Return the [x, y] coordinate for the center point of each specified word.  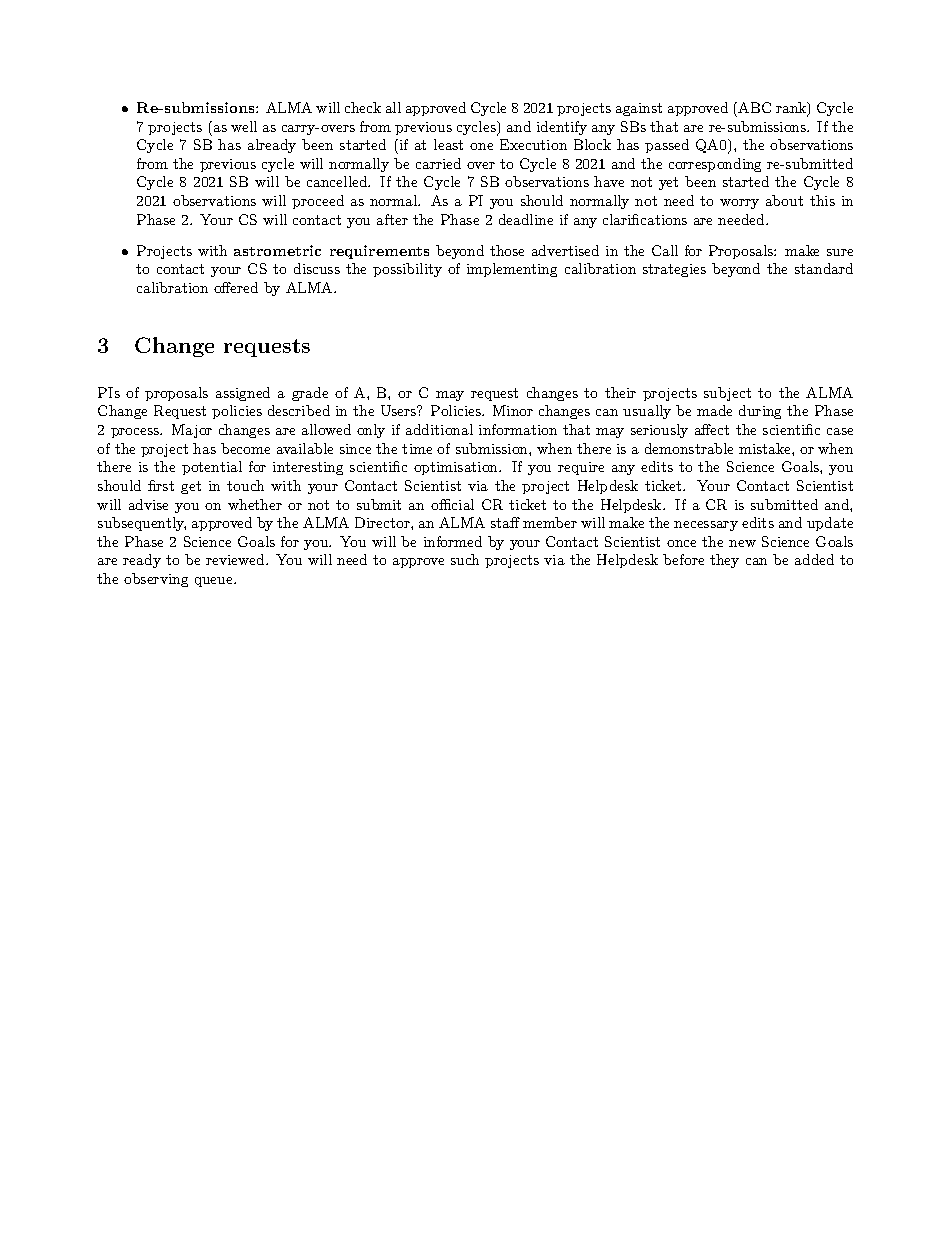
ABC [753, 107]
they [724, 561]
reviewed [236, 559]
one [481, 146]
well [244, 126]
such [465, 559]
